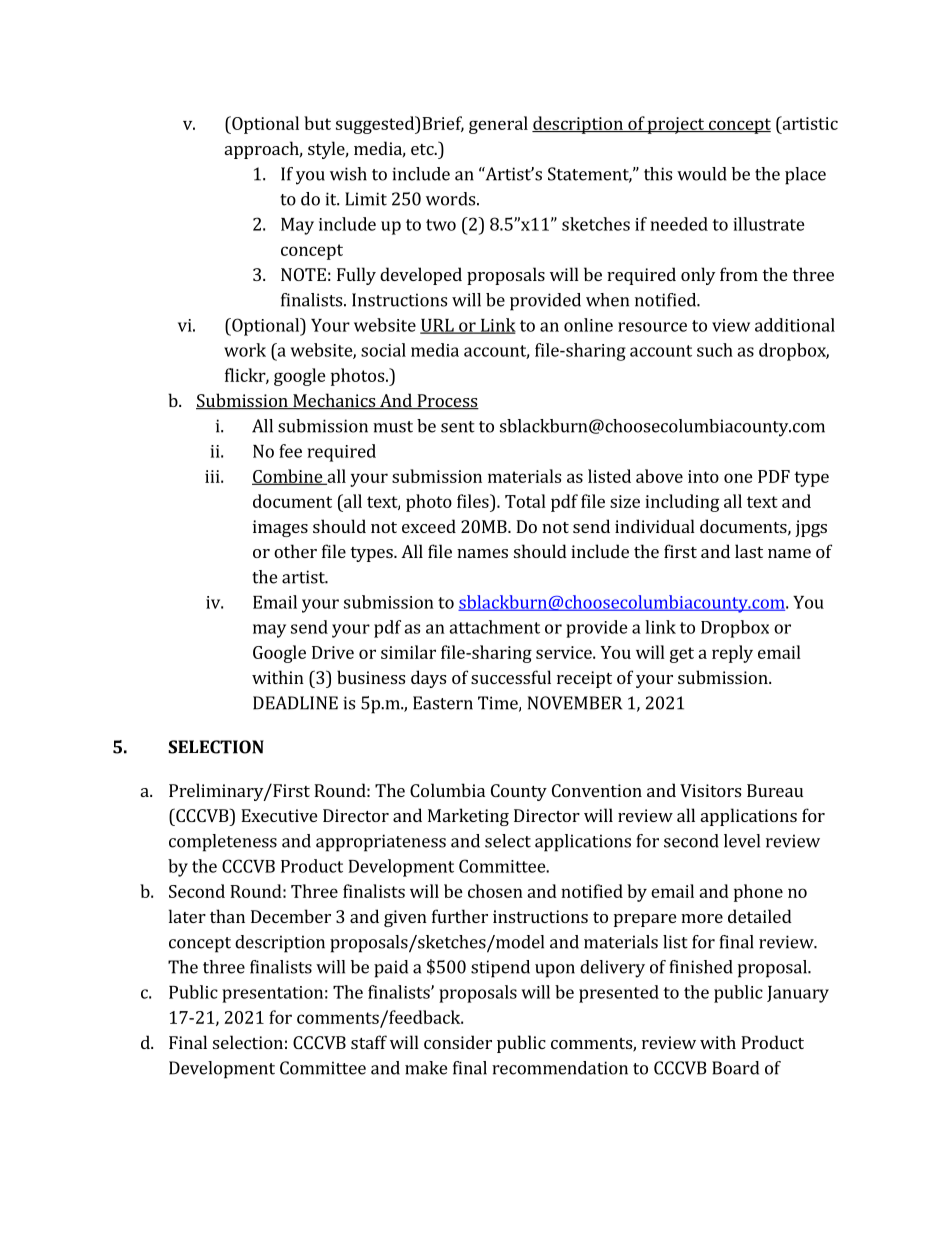 Image resolution: width=952 pixels, height=1233 pixels. Describe the element at coordinates (317, 123) in the page. I see `but` at that location.
